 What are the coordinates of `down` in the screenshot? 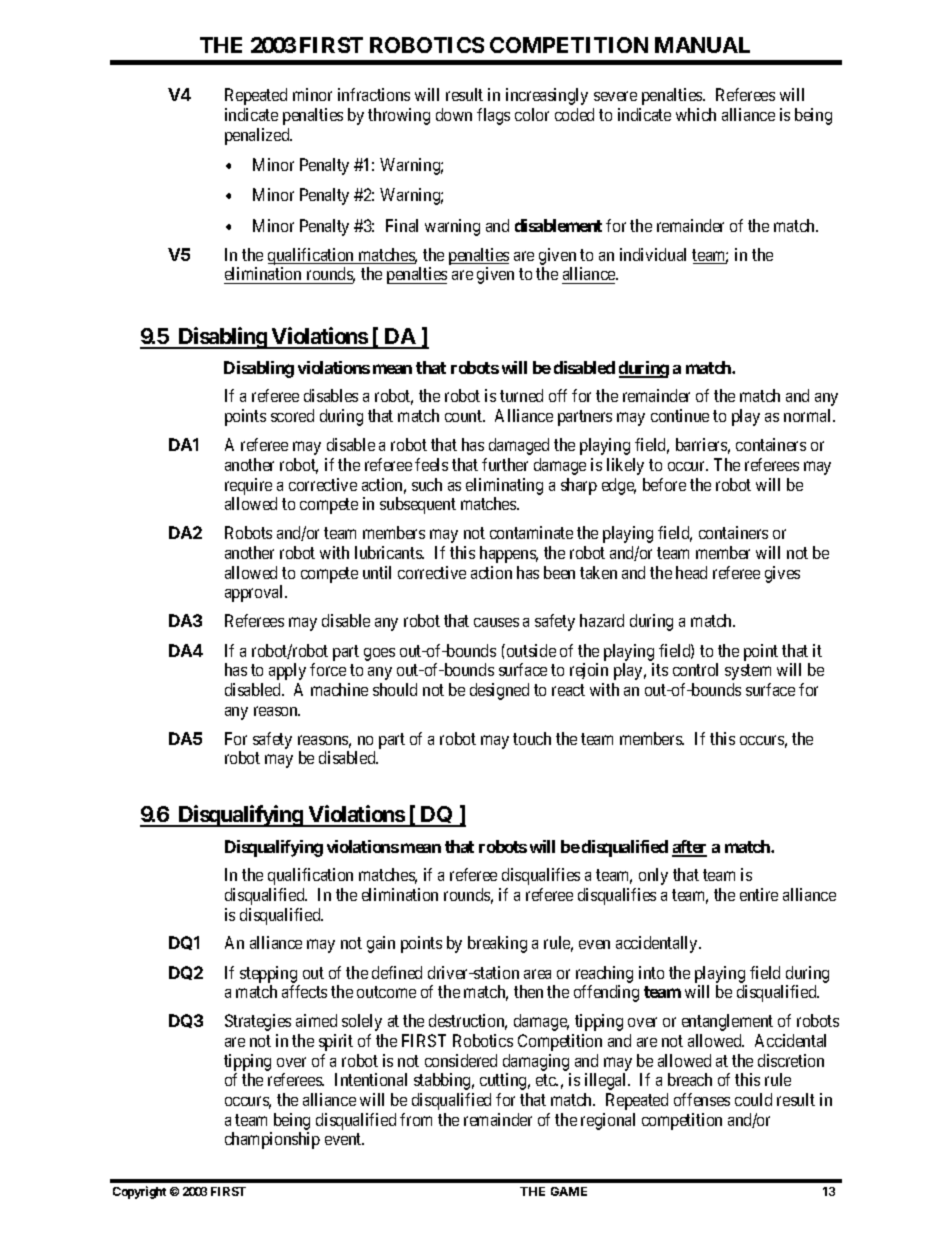 It's located at (454, 114).
